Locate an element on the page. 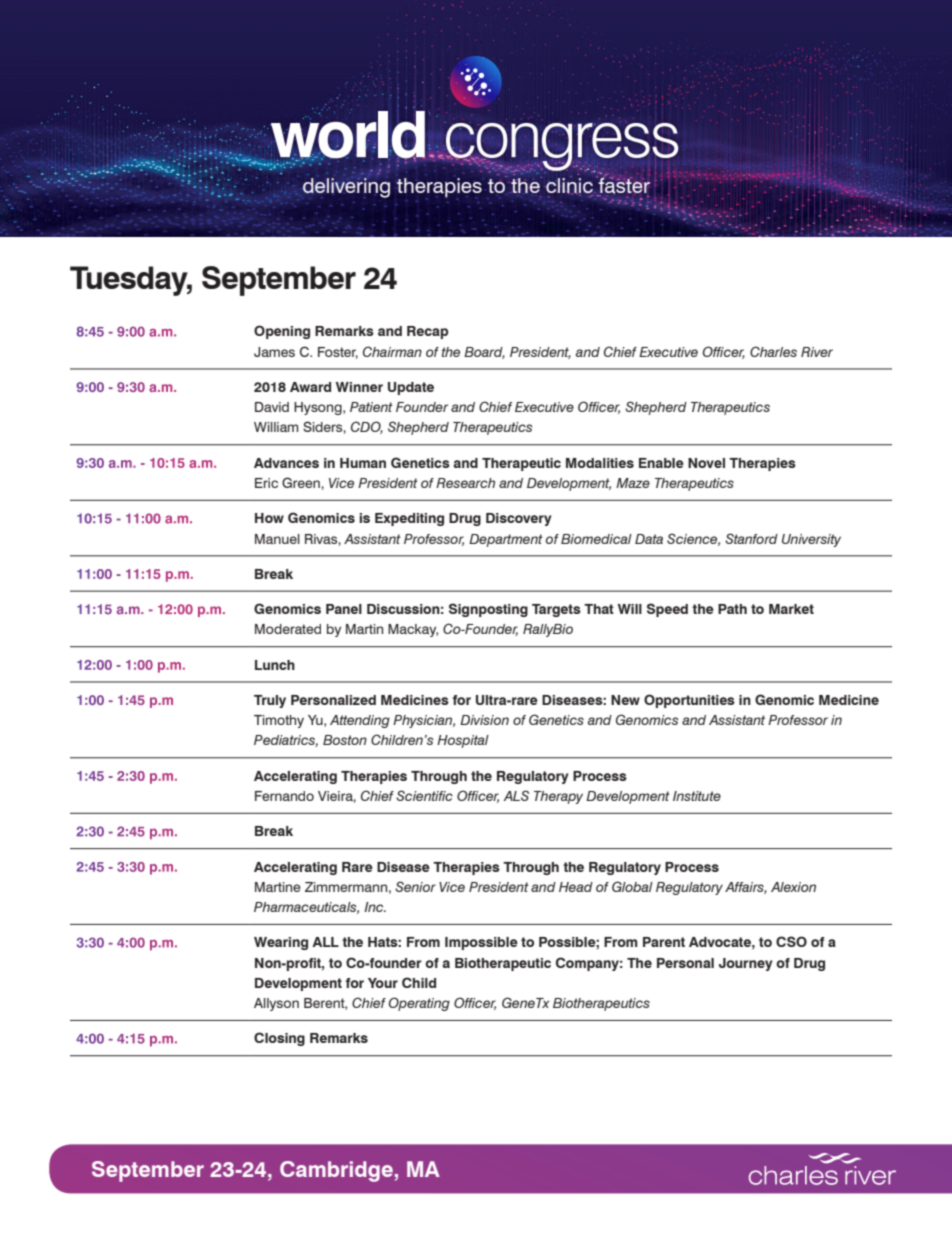 This image has width=952, height=1233. Journey is located at coordinates (746, 964).
